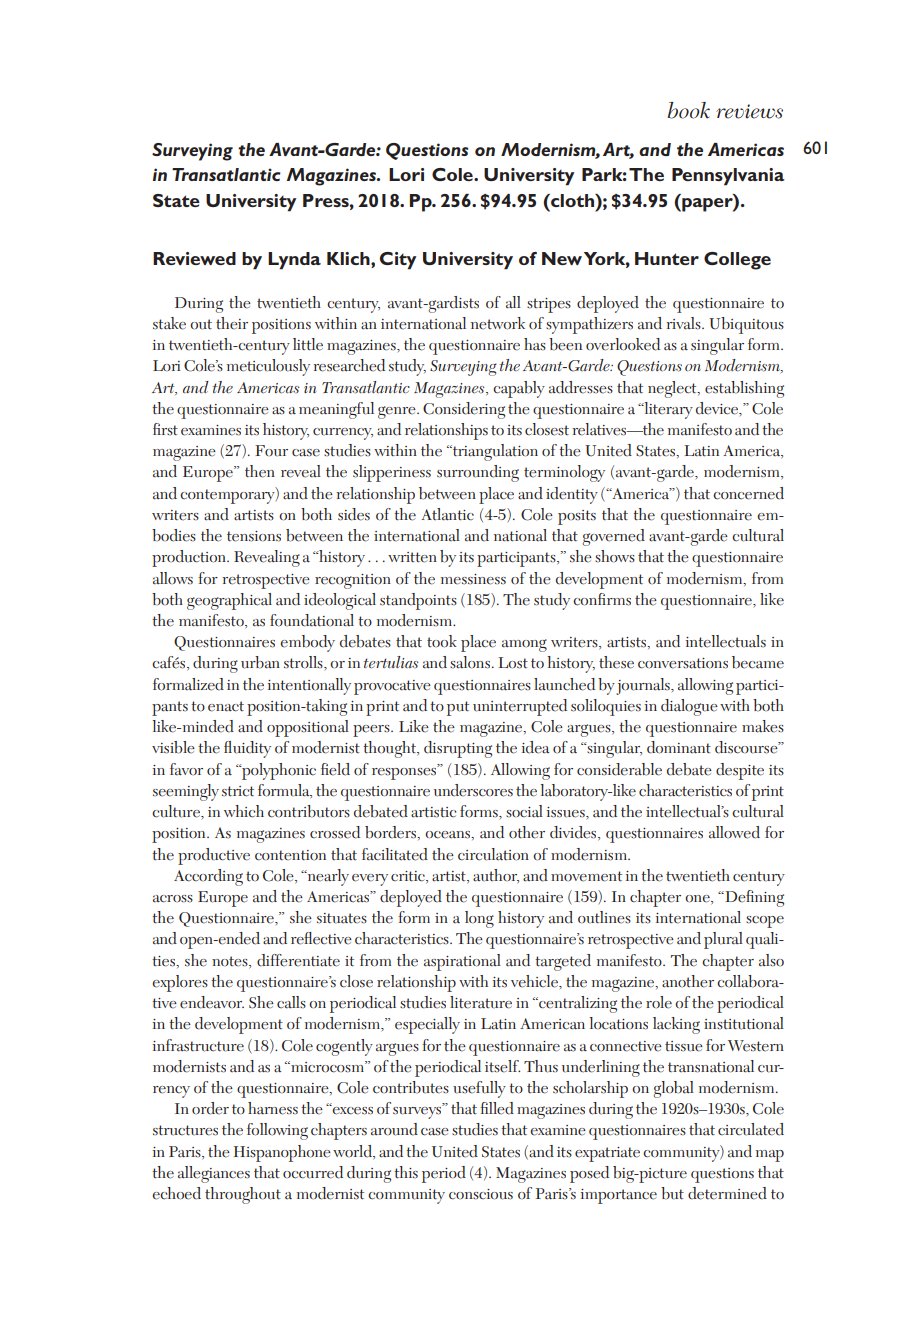 The width and height of the image is (904, 1328). Describe the element at coordinates (194, 258) in the image. I see `Reviewed` at that location.
